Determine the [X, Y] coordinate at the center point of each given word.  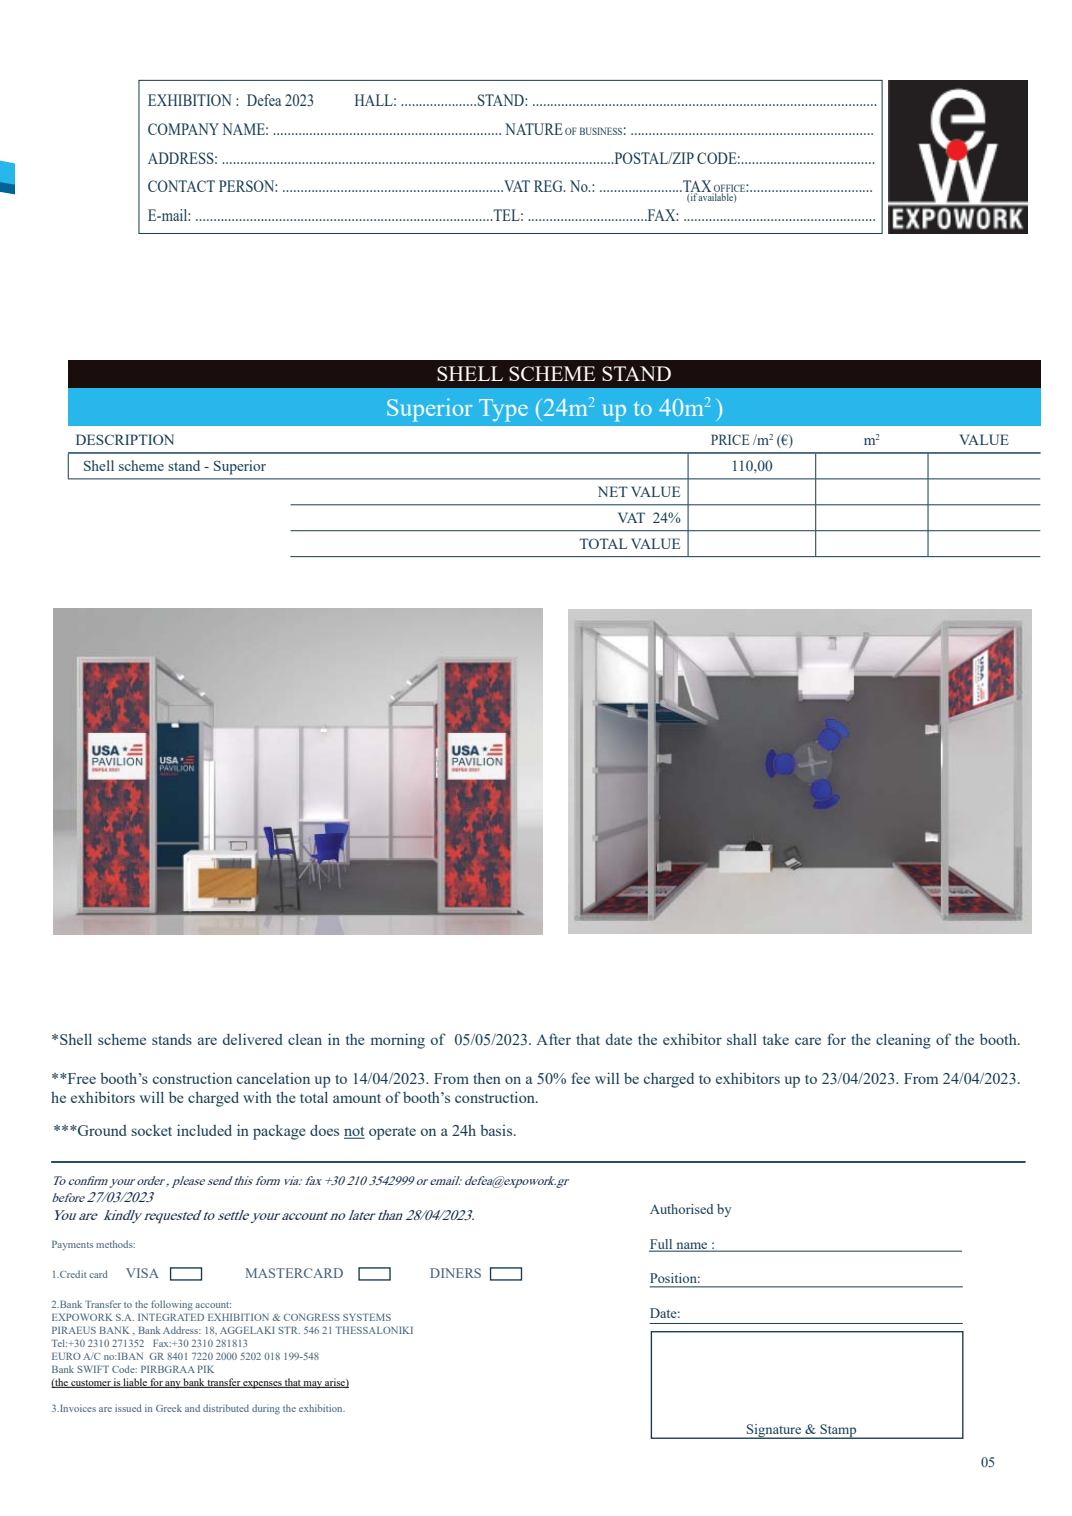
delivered [253, 1039]
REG [549, 186]
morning [398, 1041]
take [776, 1039]
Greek [169, 1408]
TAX [697, 187]
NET [613, 491]
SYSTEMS [367, 1317]
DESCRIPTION [125, 439]
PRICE [730, 439]
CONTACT [181, 186]
